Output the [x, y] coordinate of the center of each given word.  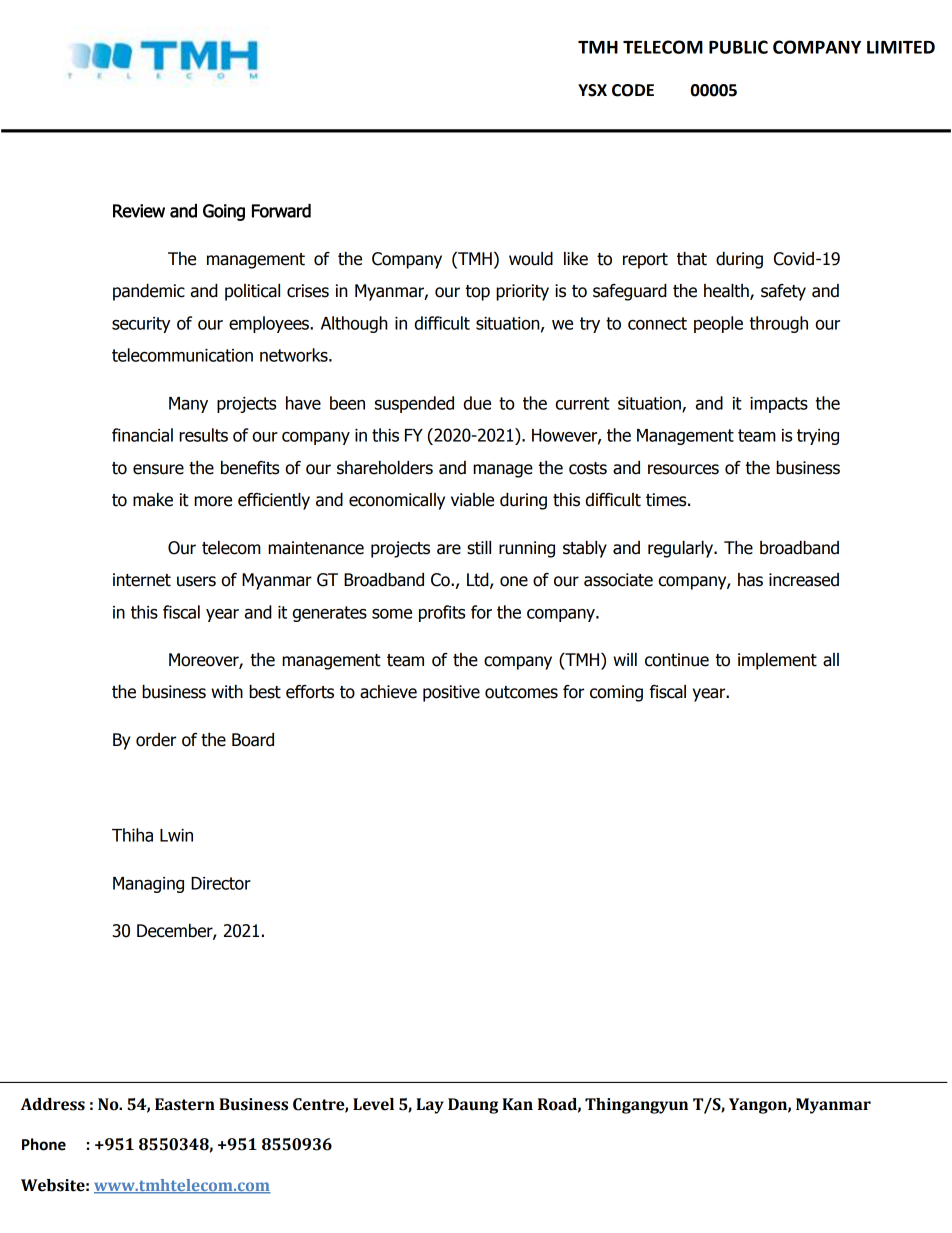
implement [777, 661]
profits [442, 613]
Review [139, 211]
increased [804, 580]
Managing [148, 885]
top [478, 293]
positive [451, 693]
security [141, 325]
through [779, 324]
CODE [633, 90]
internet [142, 580]
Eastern [185, 1104]
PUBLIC [738, 47]
